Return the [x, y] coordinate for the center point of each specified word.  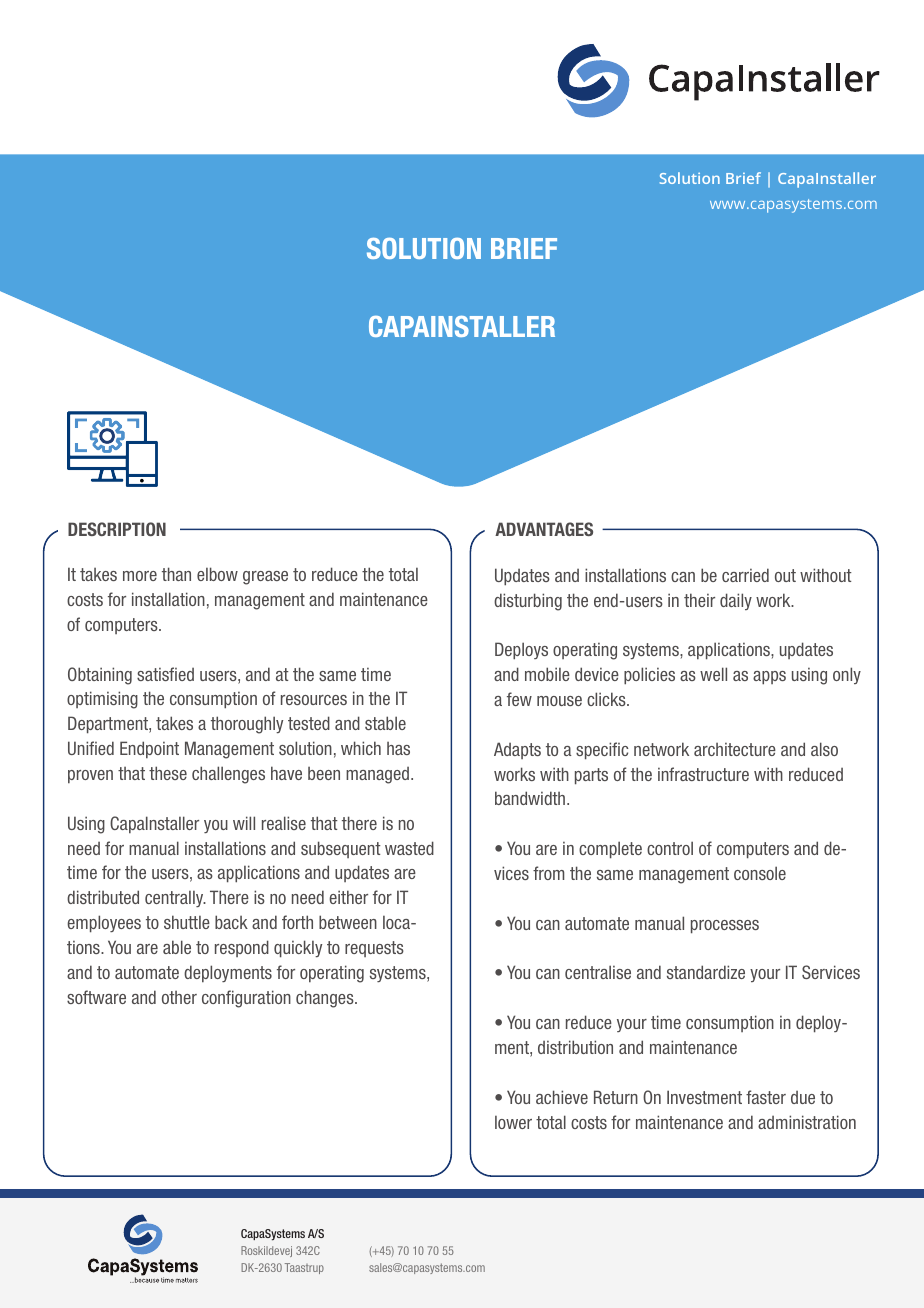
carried [745, 575]
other [179, 997]
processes [725, 927]
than [176, 574]
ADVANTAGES [544, 529]
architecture [735, 749]
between [348, 922]
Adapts [517, 750]
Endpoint [149, 749]
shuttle [187, 922]
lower [513, 1122]
